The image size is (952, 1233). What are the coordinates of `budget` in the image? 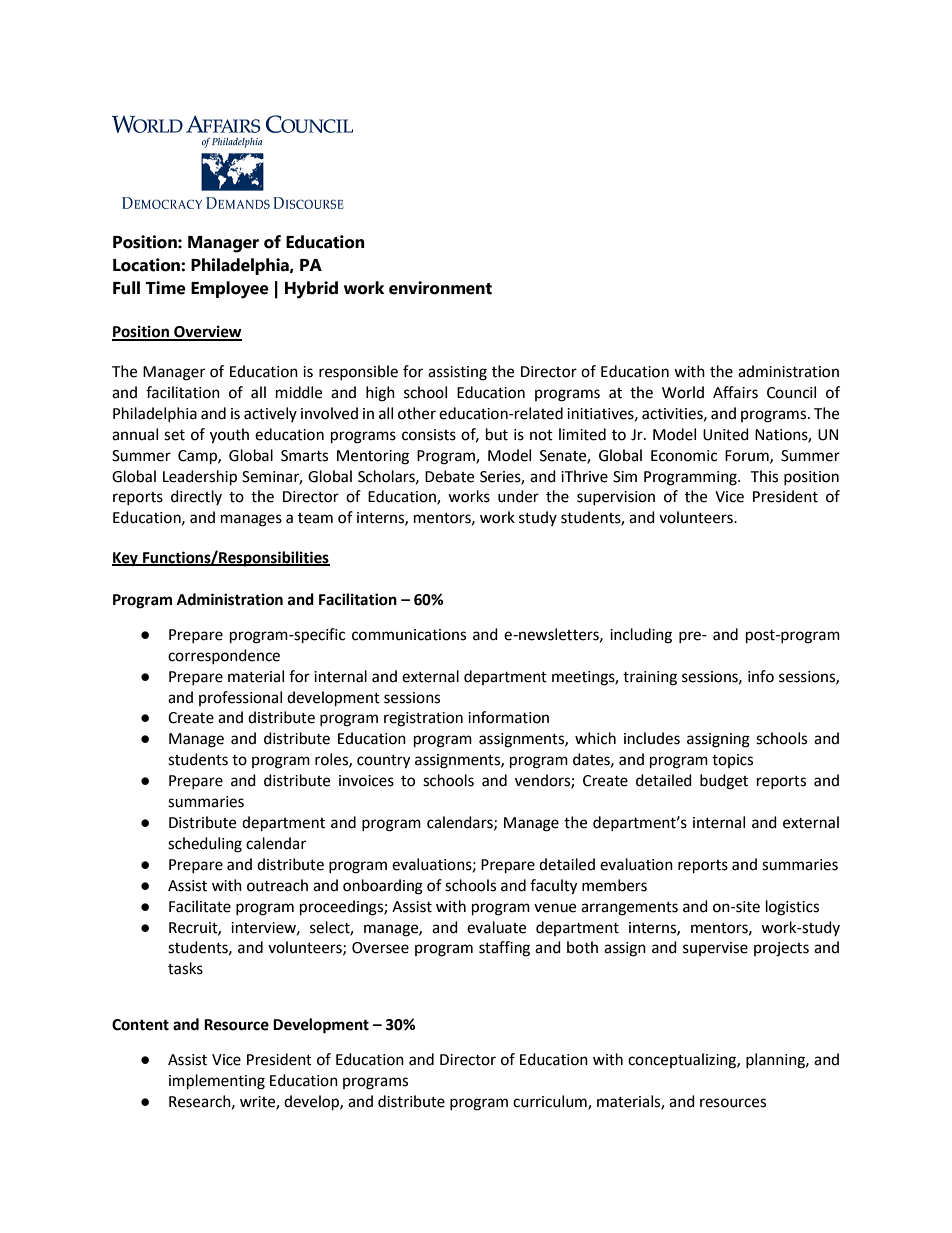 It's located at (724, 782).
